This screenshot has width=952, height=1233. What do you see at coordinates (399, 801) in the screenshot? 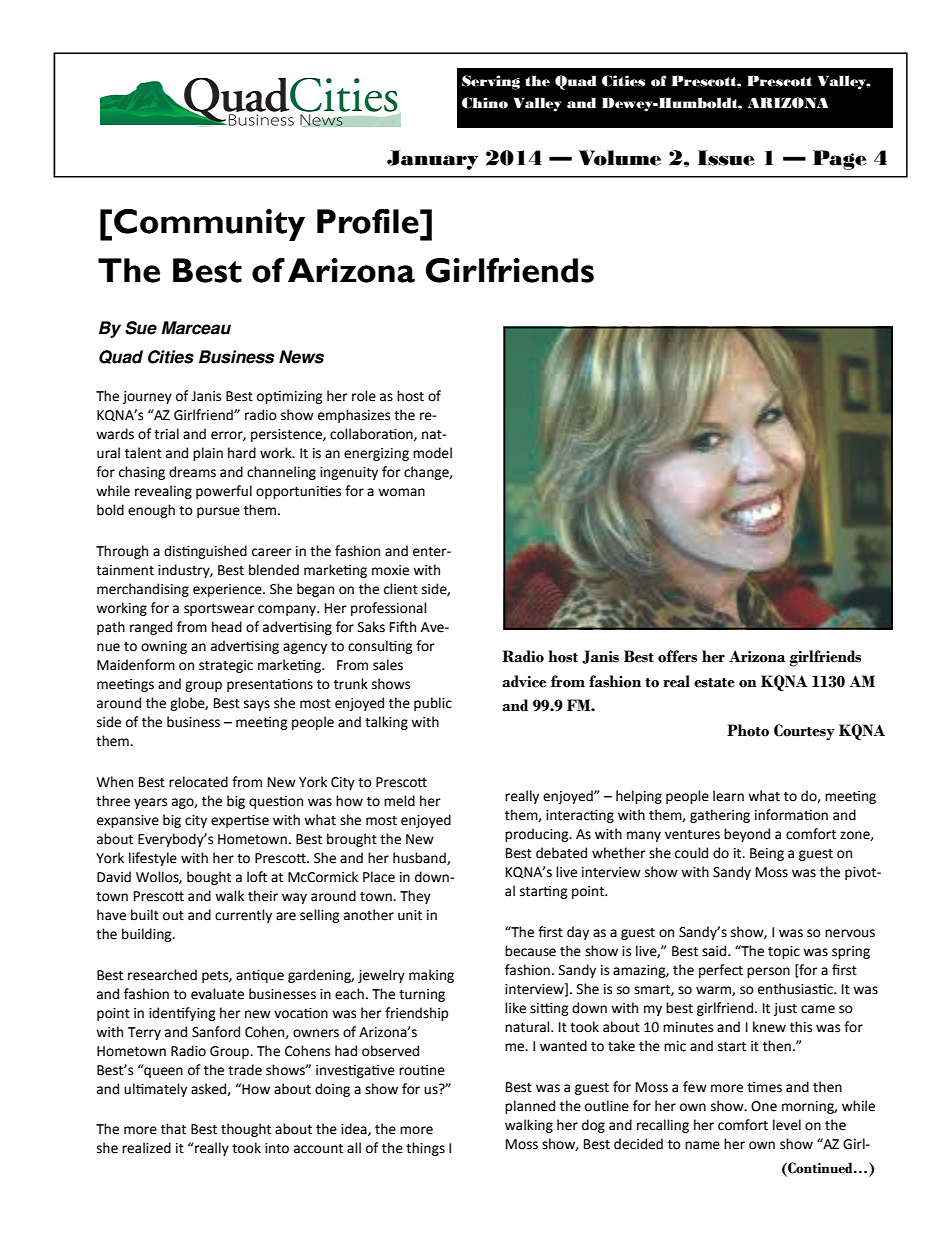
I see `meld` at bounding box center [399, 801].
